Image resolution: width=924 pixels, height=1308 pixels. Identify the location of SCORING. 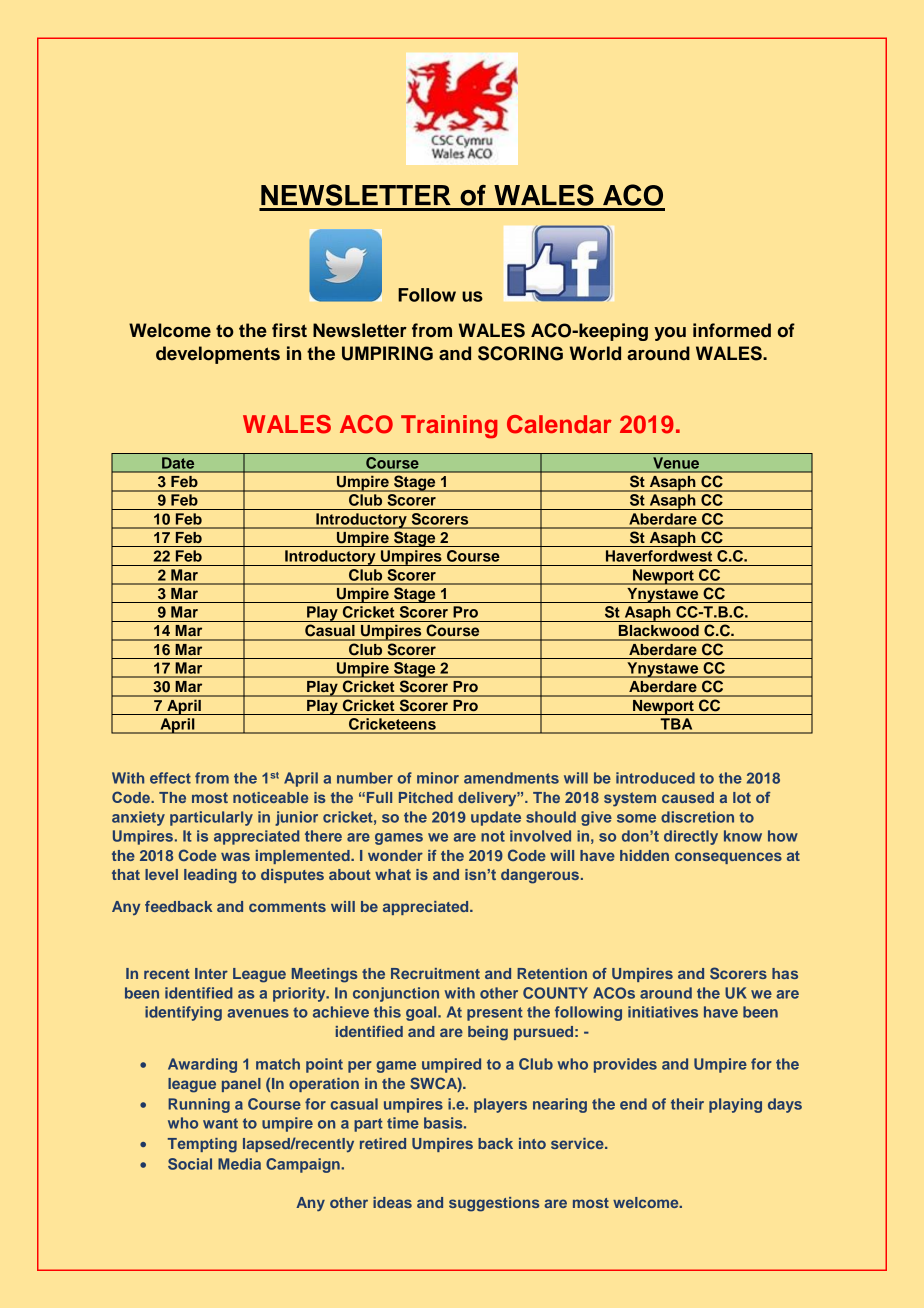
(520, 353).
